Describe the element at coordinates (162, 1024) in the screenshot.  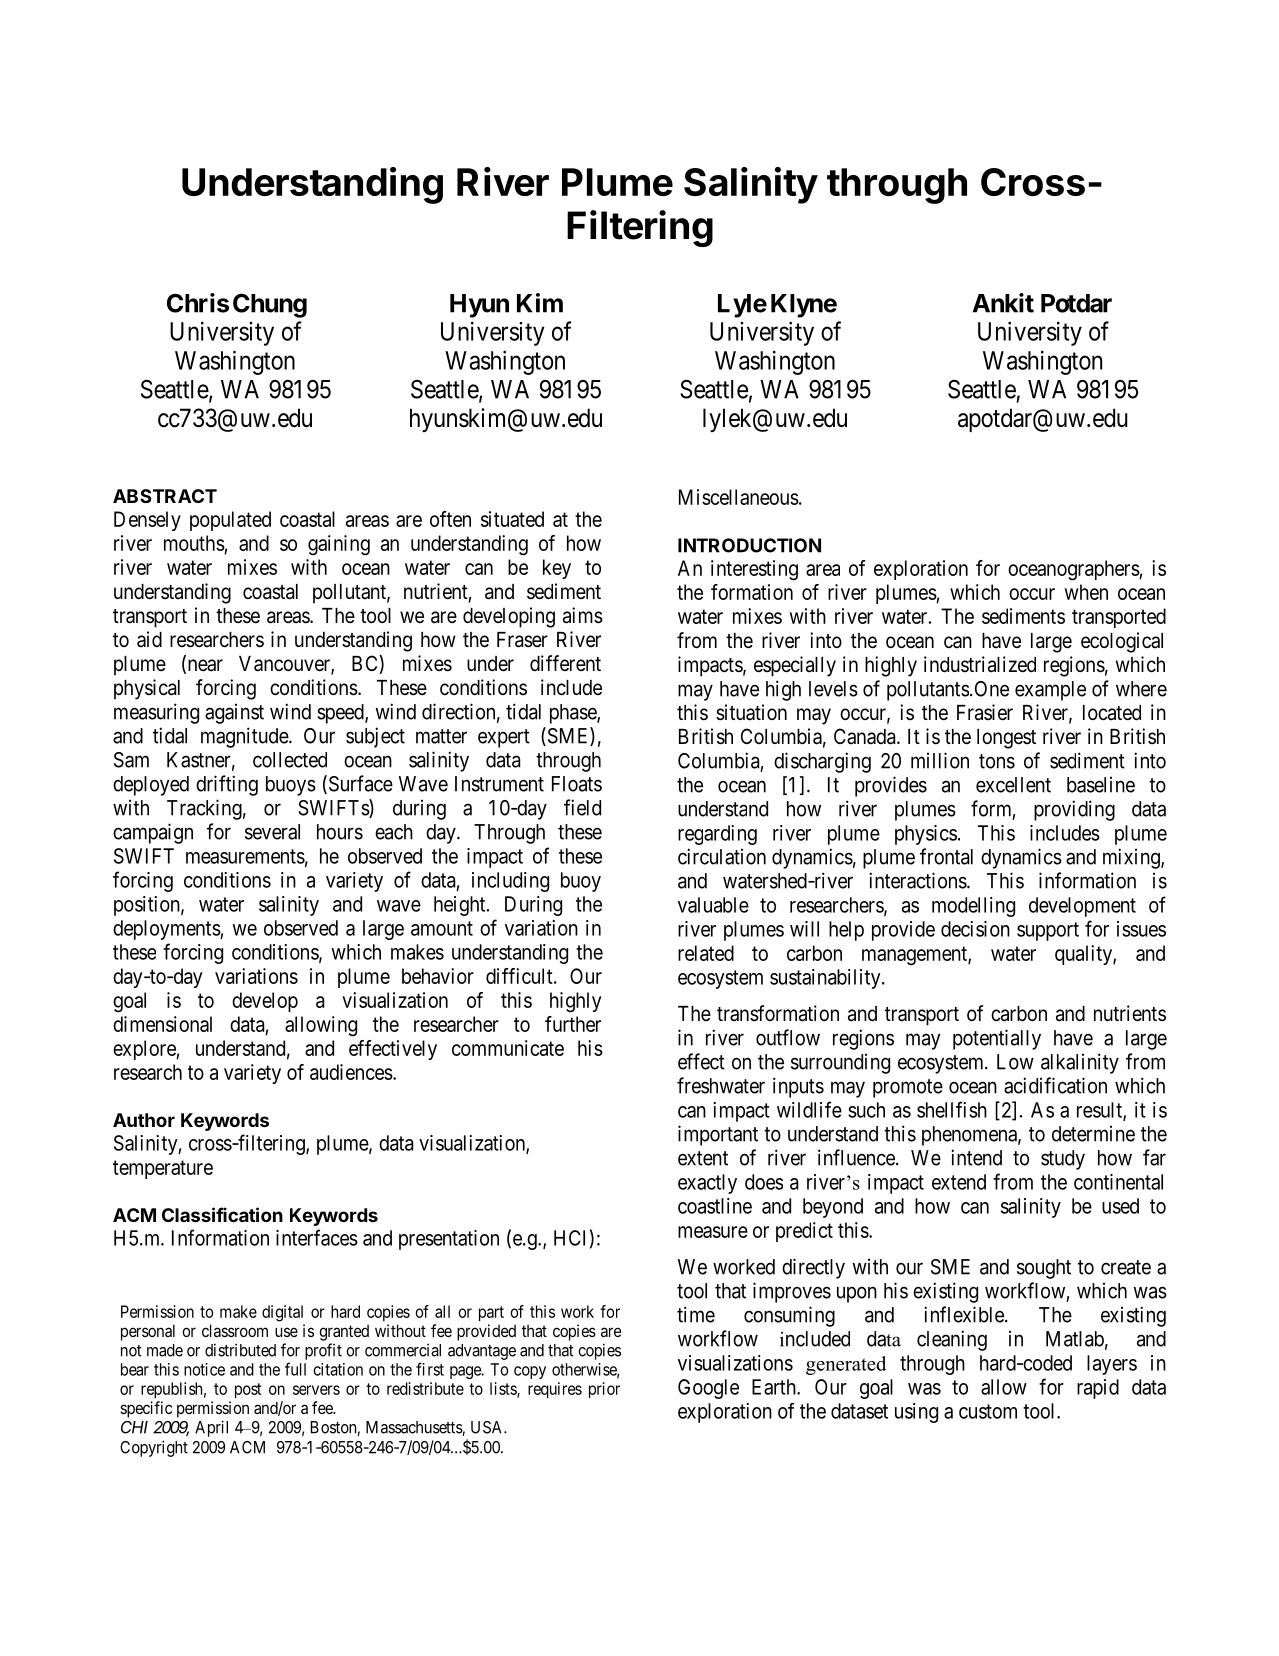
I see `dimensional` at that location.
